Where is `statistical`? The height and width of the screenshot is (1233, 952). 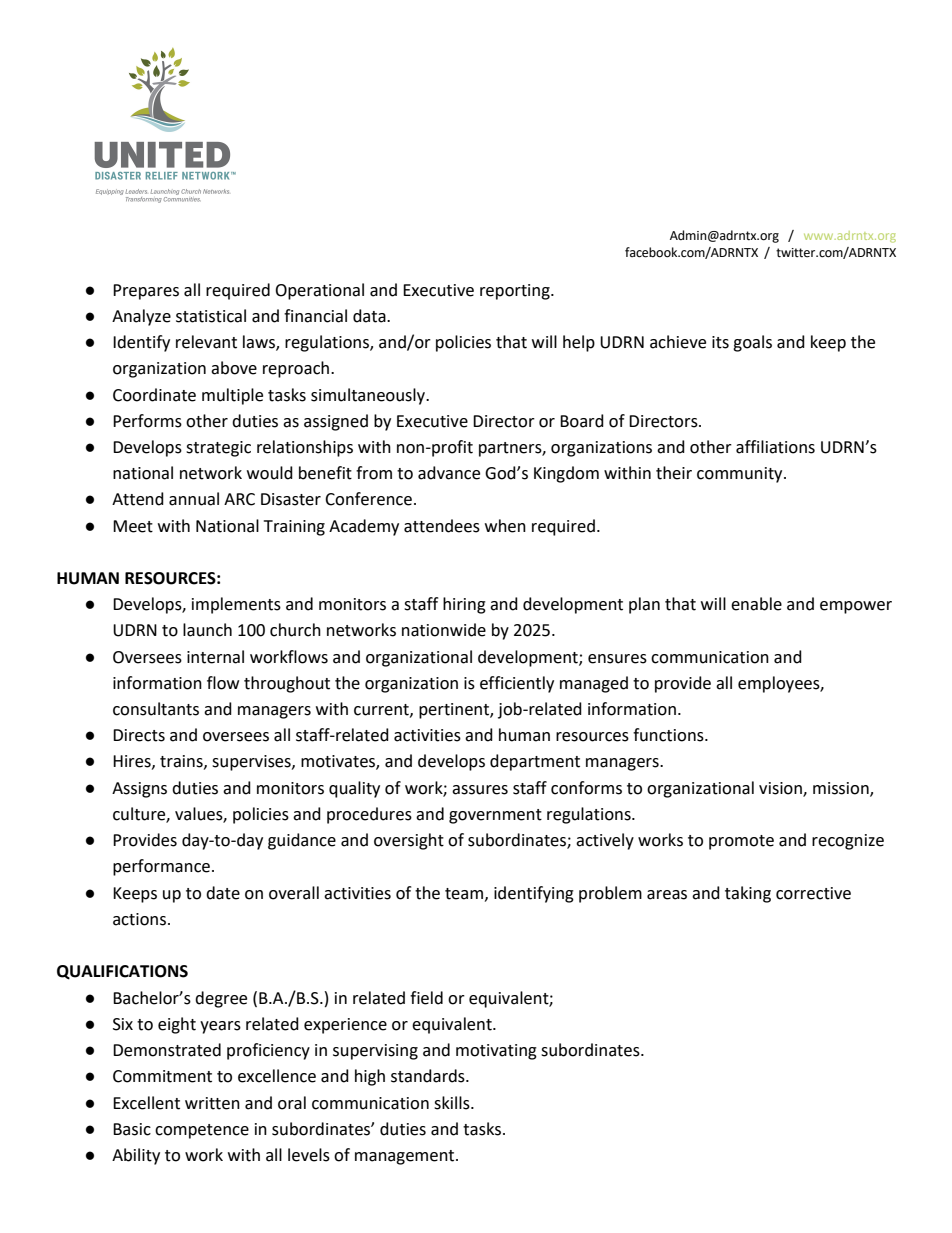 statistical is located at coordinates (211, 316).
